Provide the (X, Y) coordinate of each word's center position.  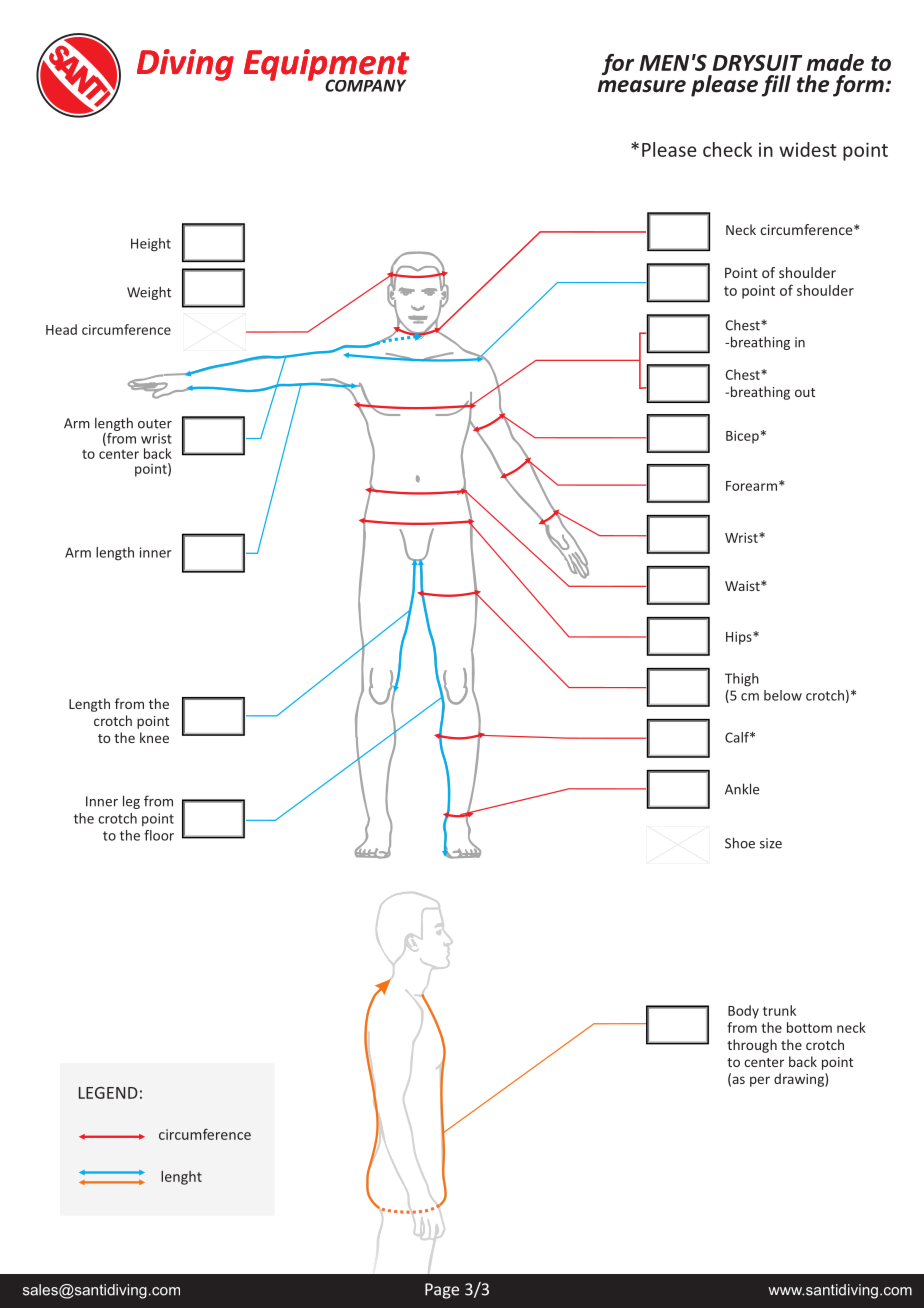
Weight (149, 293)
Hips (740, 638)
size (771, 843)
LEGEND (108, 1093)
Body (743, 1012)
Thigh (742, 680)
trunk (779, 1010)
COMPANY (365, 85)
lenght (181, 1178)
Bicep (742, 437)
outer (155, 424)
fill (776, 86)
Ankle (742, 789)
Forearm (751, 486)
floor (159, 835)
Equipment (327, 66)
